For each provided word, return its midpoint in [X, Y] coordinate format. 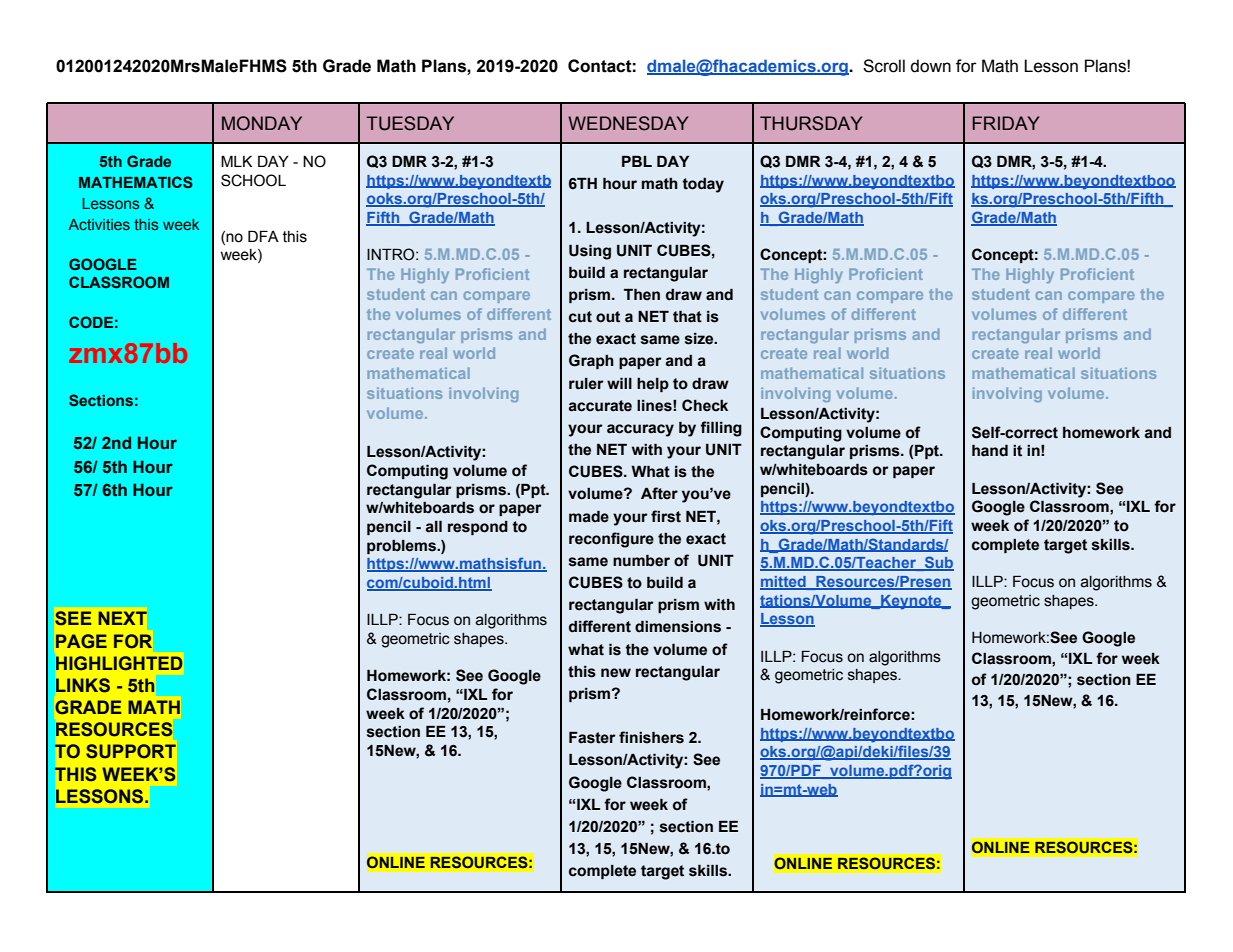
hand [990, 451]
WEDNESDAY [628, 123]
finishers [651, 737]
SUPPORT [131, 751]
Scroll [884, 66]
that [687, 317]
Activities [99, 224]
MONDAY [262, 123]
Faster [592, 737]
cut [580, 317]
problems [402, 547]
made [589, 517]
